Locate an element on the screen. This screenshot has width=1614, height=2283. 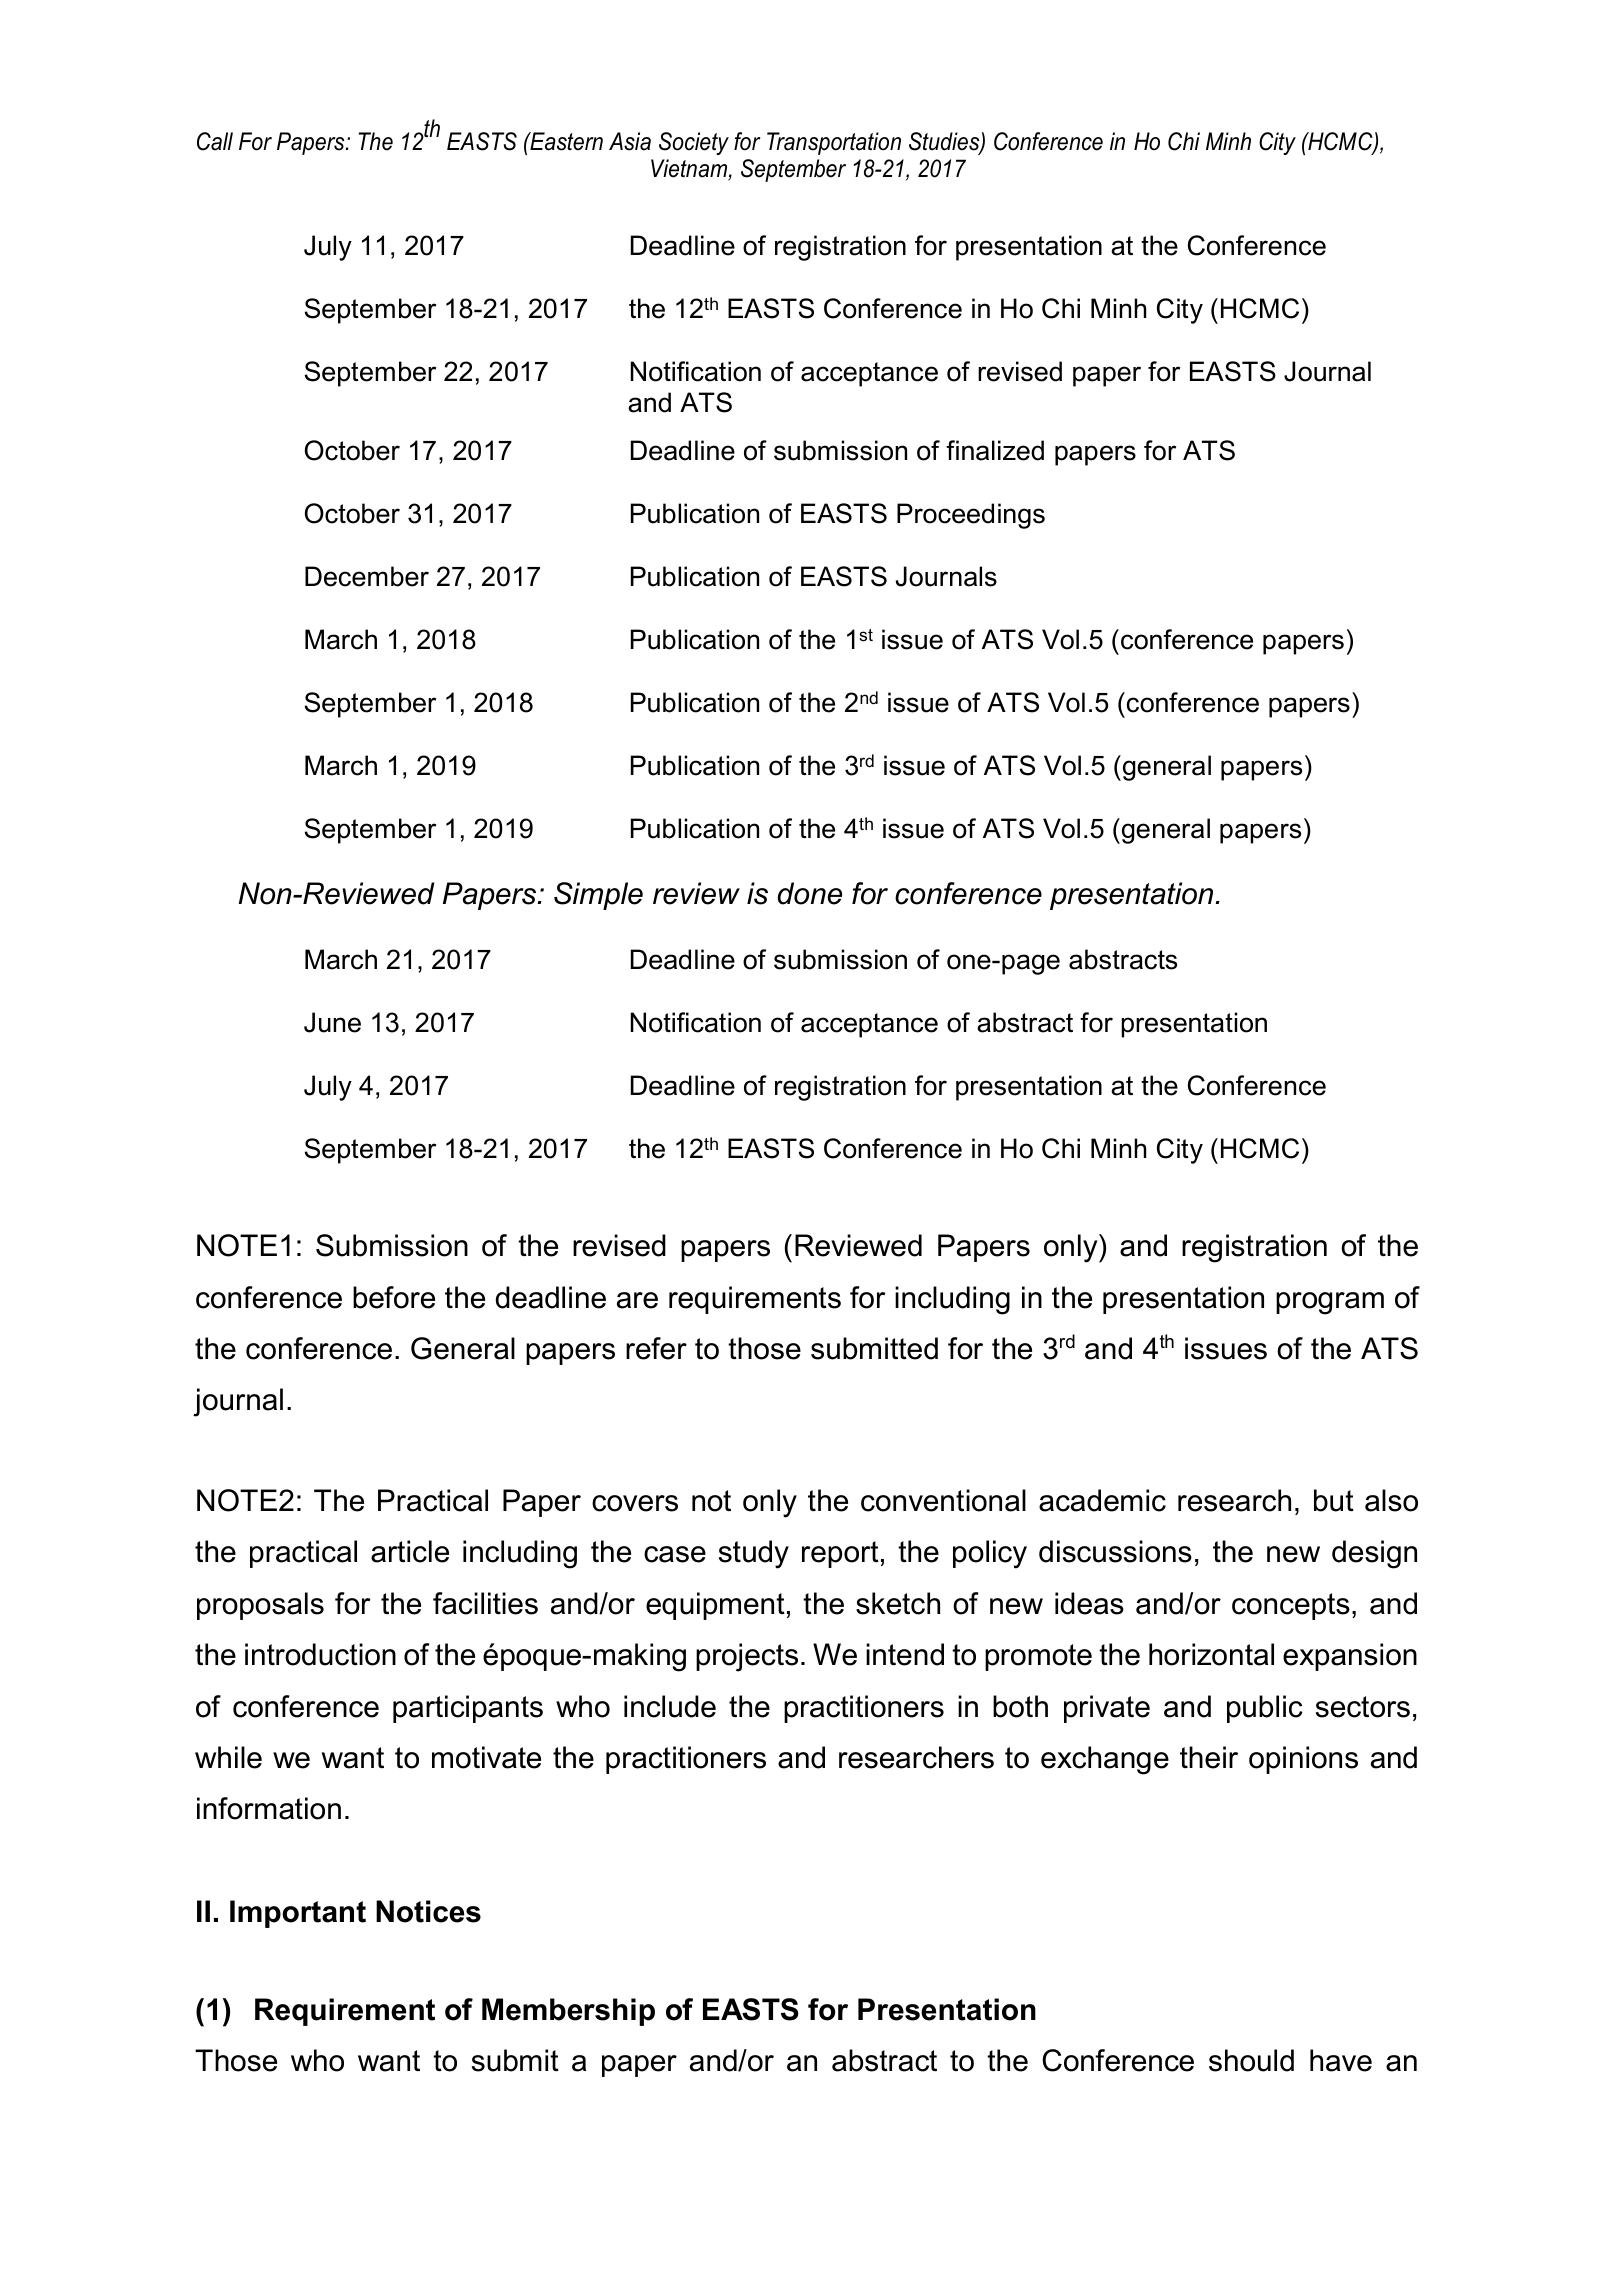
done is located at coordinates (810, 893).
